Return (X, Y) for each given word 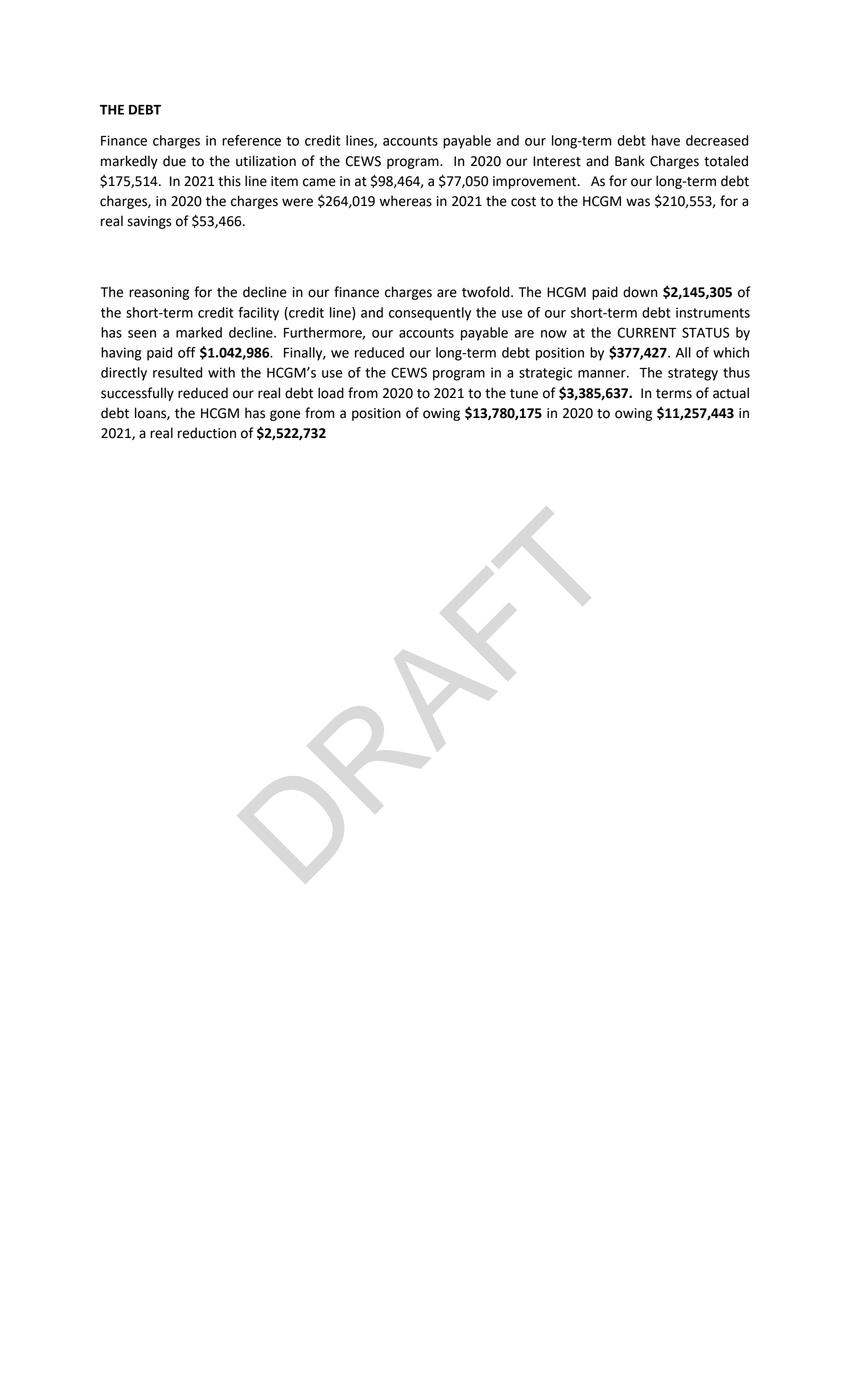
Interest (557, 161)
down (640, 292)
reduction (207, 433)
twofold (487, 292)
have (666, 140)
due (174, 161)
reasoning (159, 293)
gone (285, 415)
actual (731, 393)
